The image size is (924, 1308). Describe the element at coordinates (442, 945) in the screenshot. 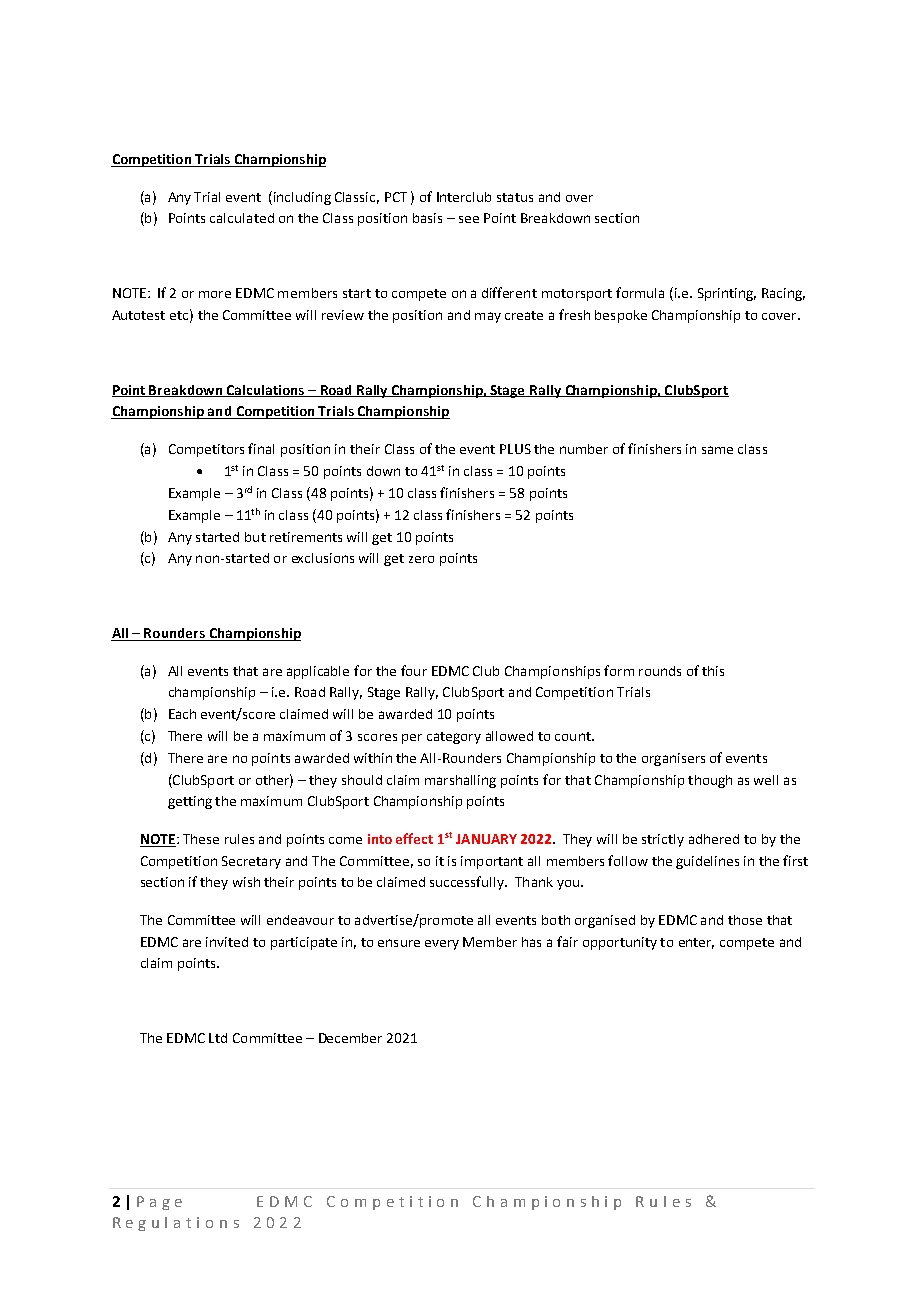

I see `every` at that location.
